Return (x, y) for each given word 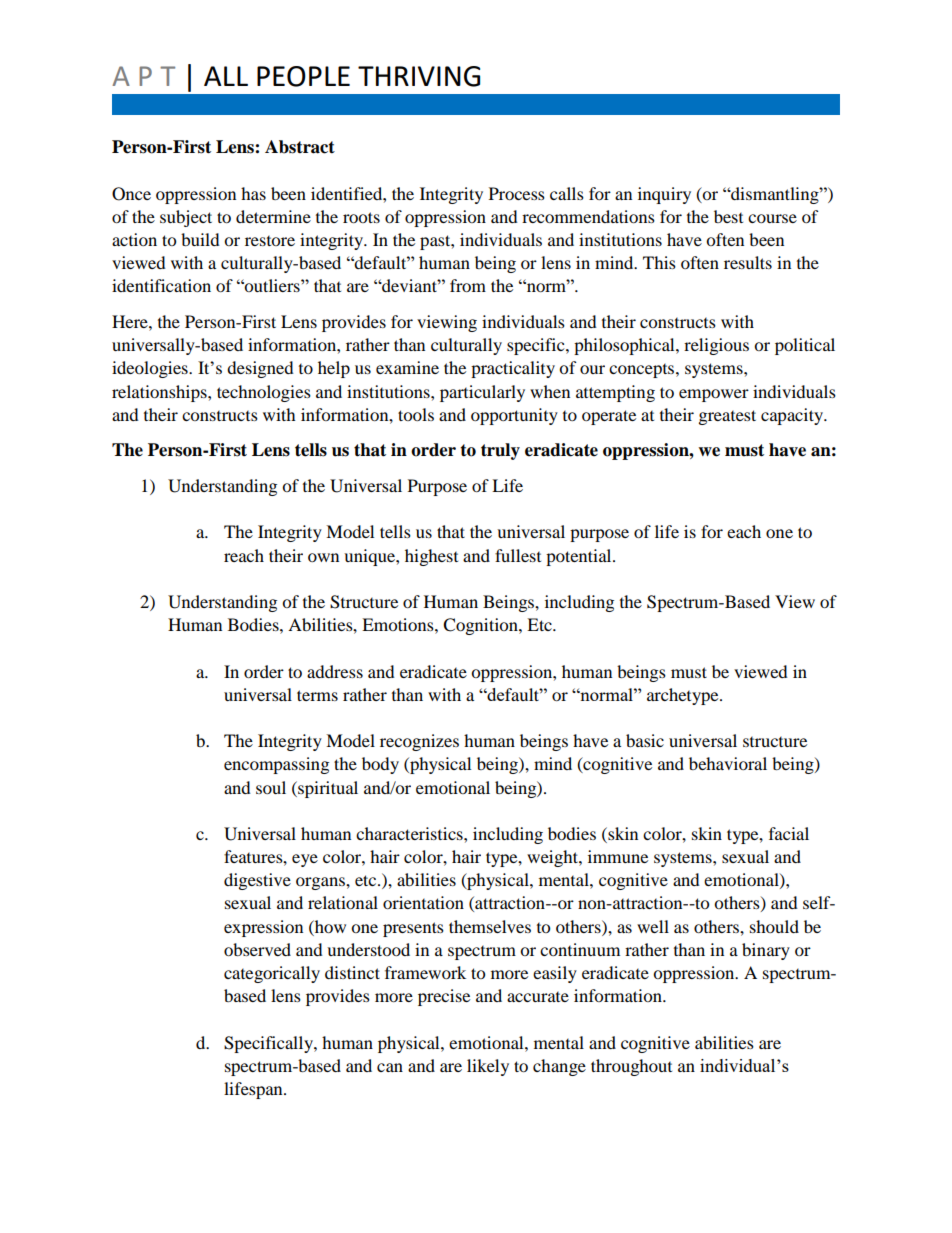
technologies (264, 393)
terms (317, 695)
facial (789, 833)
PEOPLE (303, 76)
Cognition (481, 626)
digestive (257, 881)
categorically (272, 974)
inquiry (664, 195)
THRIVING (419, 76)
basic (645, 740)
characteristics (410, 833)
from (468, 285)
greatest (727, 417)
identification (161, 285)
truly (500, 451)
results (748, 262)
